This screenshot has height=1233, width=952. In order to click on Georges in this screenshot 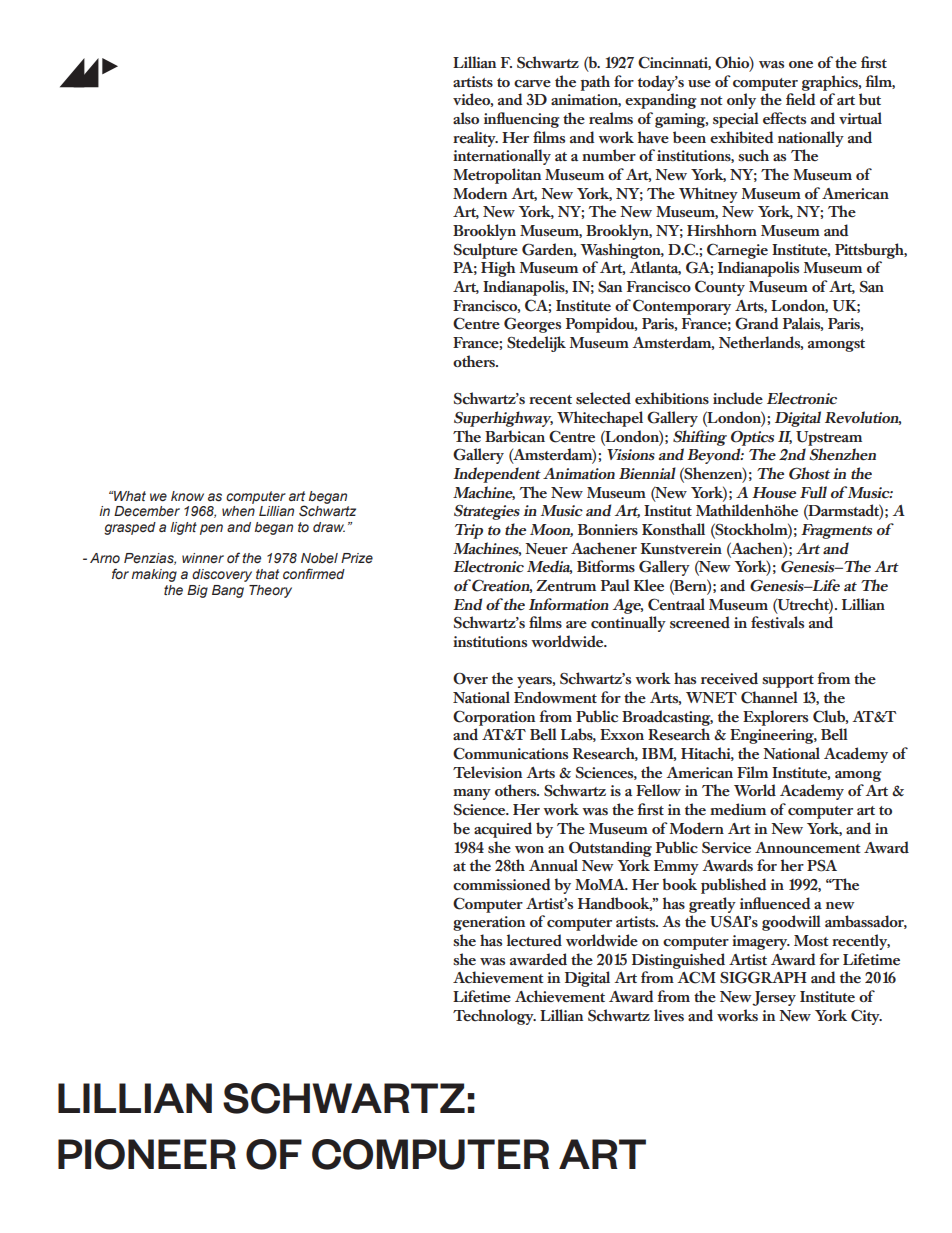, I will do `click(532, 325)`.
